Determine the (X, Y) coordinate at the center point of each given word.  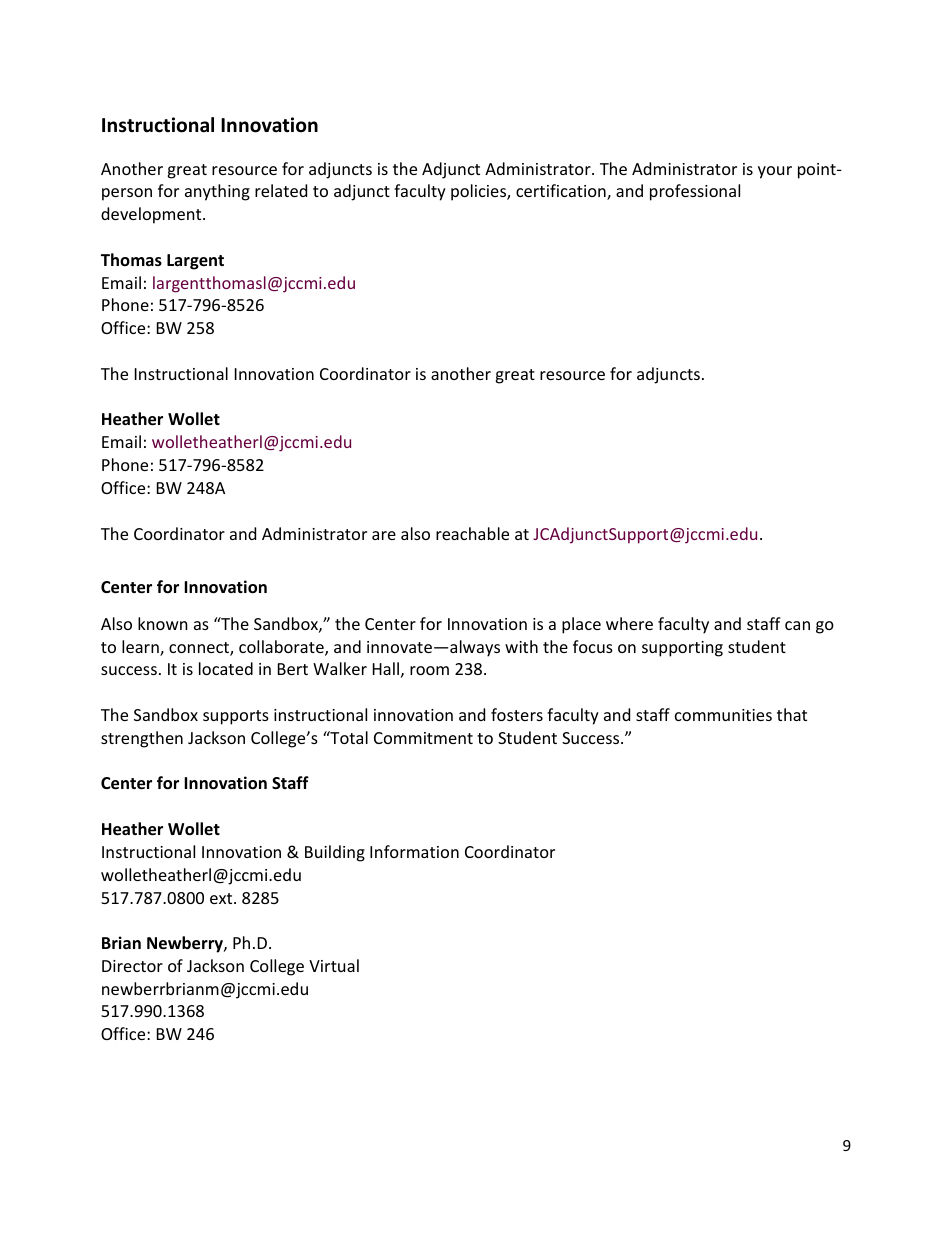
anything (217, 192)
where (629, 623)
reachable (472, 533)
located (226, 668)
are (384, 535)
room (429, 670)
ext (222, 898)
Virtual (334, 965)
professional (695, 192)
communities (723, 715)
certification (562, 192)
